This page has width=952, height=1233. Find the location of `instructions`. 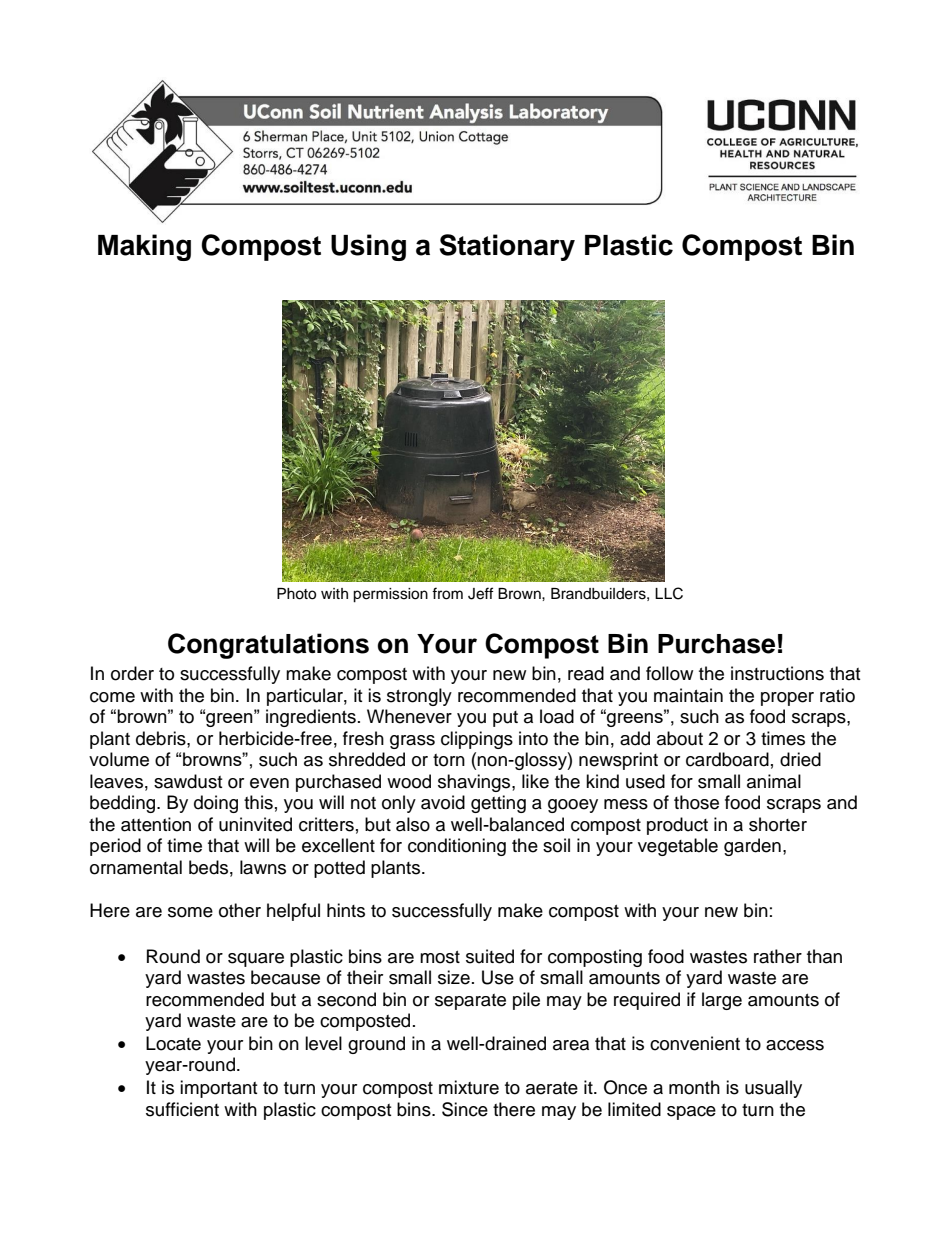

instructions is located at coordinates (777, 673).
